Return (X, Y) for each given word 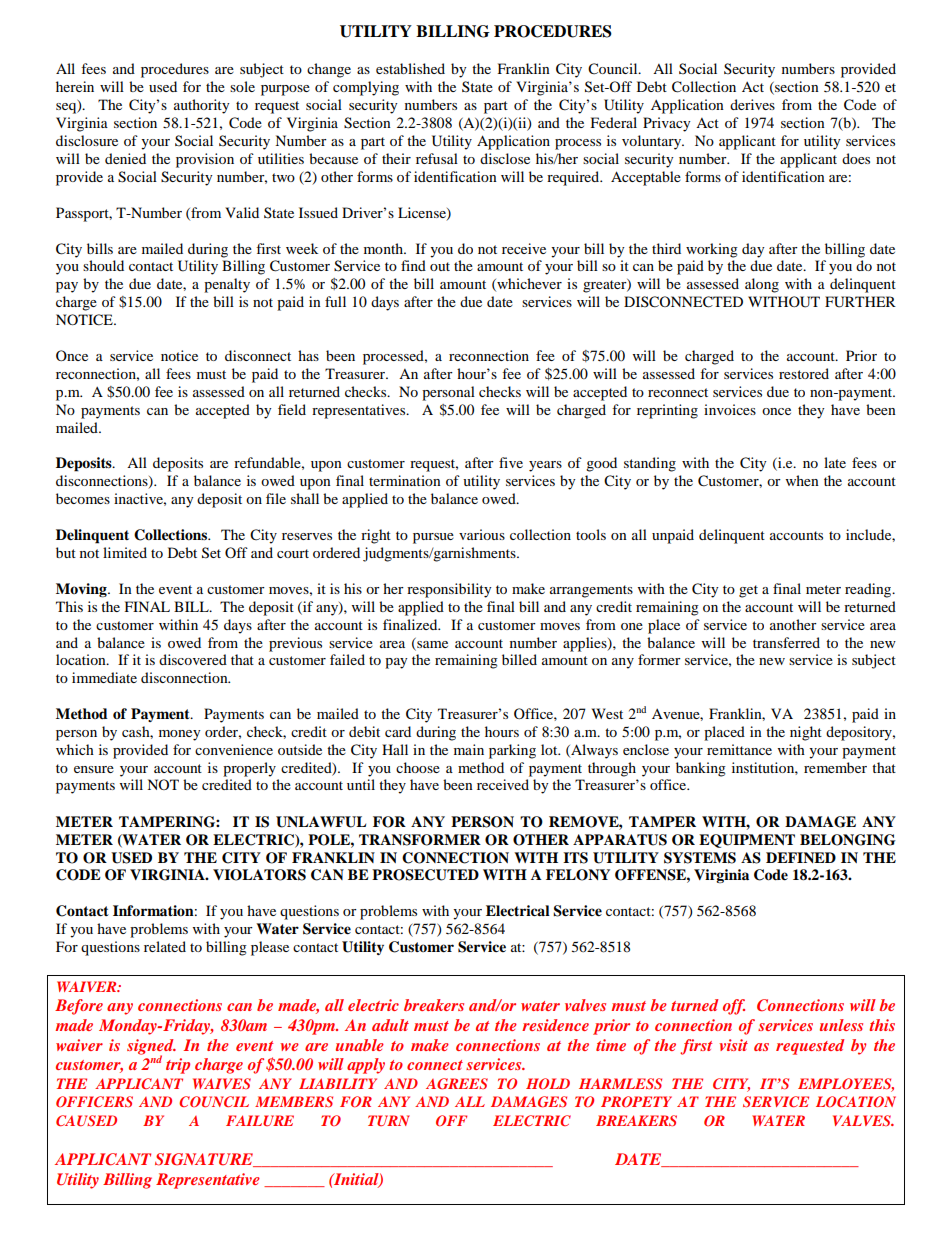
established (410, 68)
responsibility (449, 590)
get (748, 591)
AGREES (457, 1084)
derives (752, 104)
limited (125, 552)
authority (202, 106)
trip (178, 1066)
